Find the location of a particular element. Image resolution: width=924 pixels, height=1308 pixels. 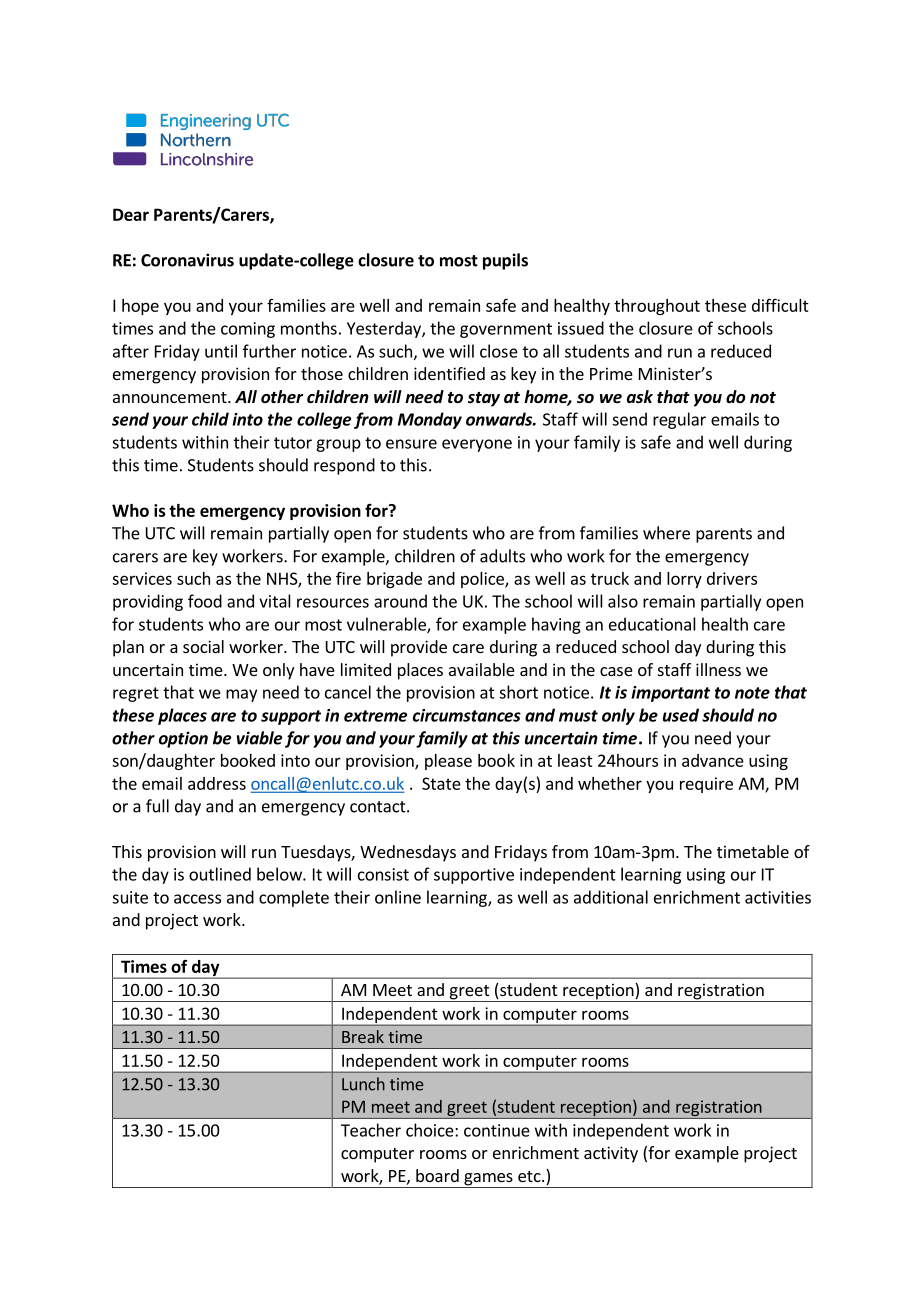

board is located at coordinates (437, 1175).
